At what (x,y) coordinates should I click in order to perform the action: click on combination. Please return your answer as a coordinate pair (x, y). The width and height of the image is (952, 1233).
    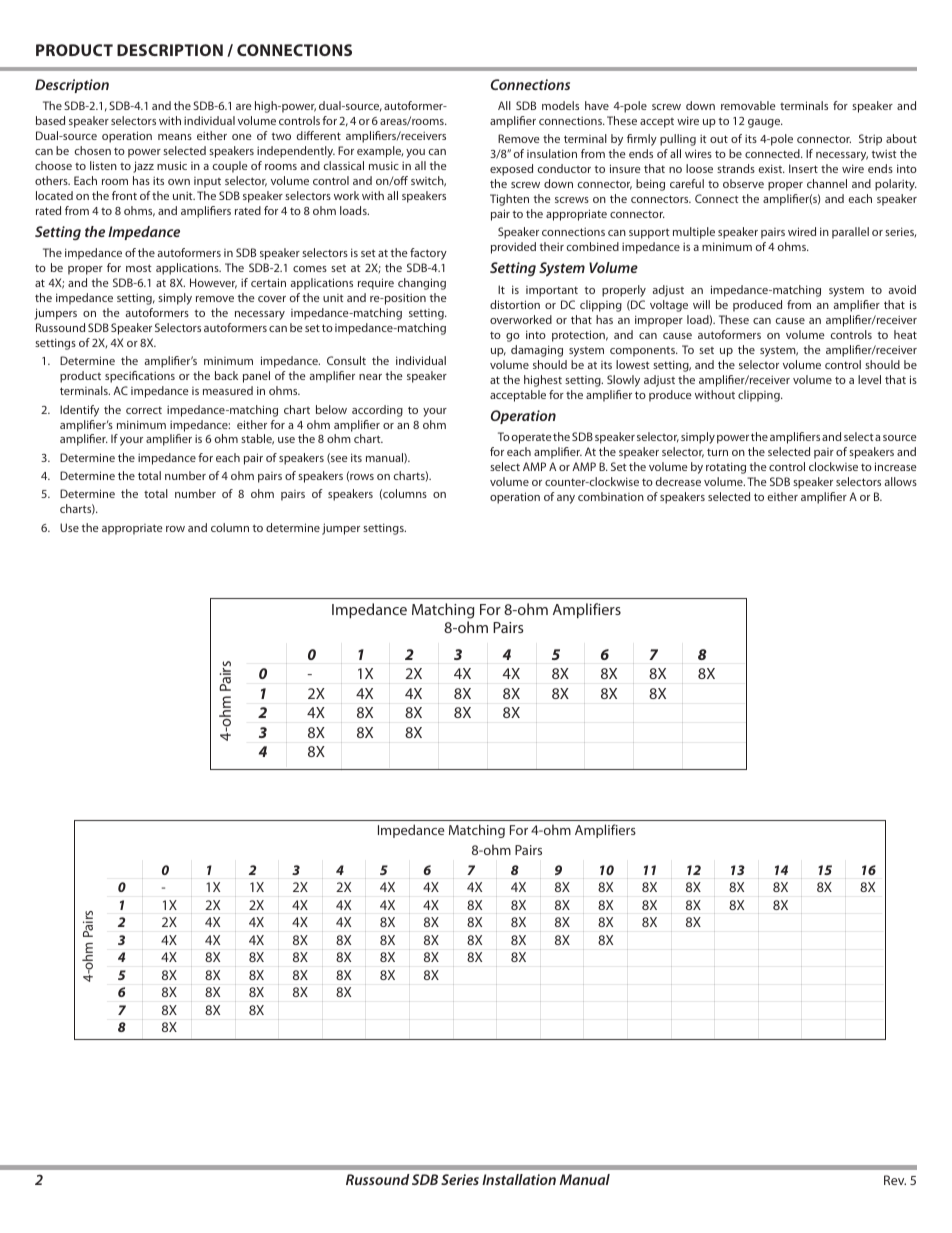
    Looking at the image, I should click on (611, 496).
